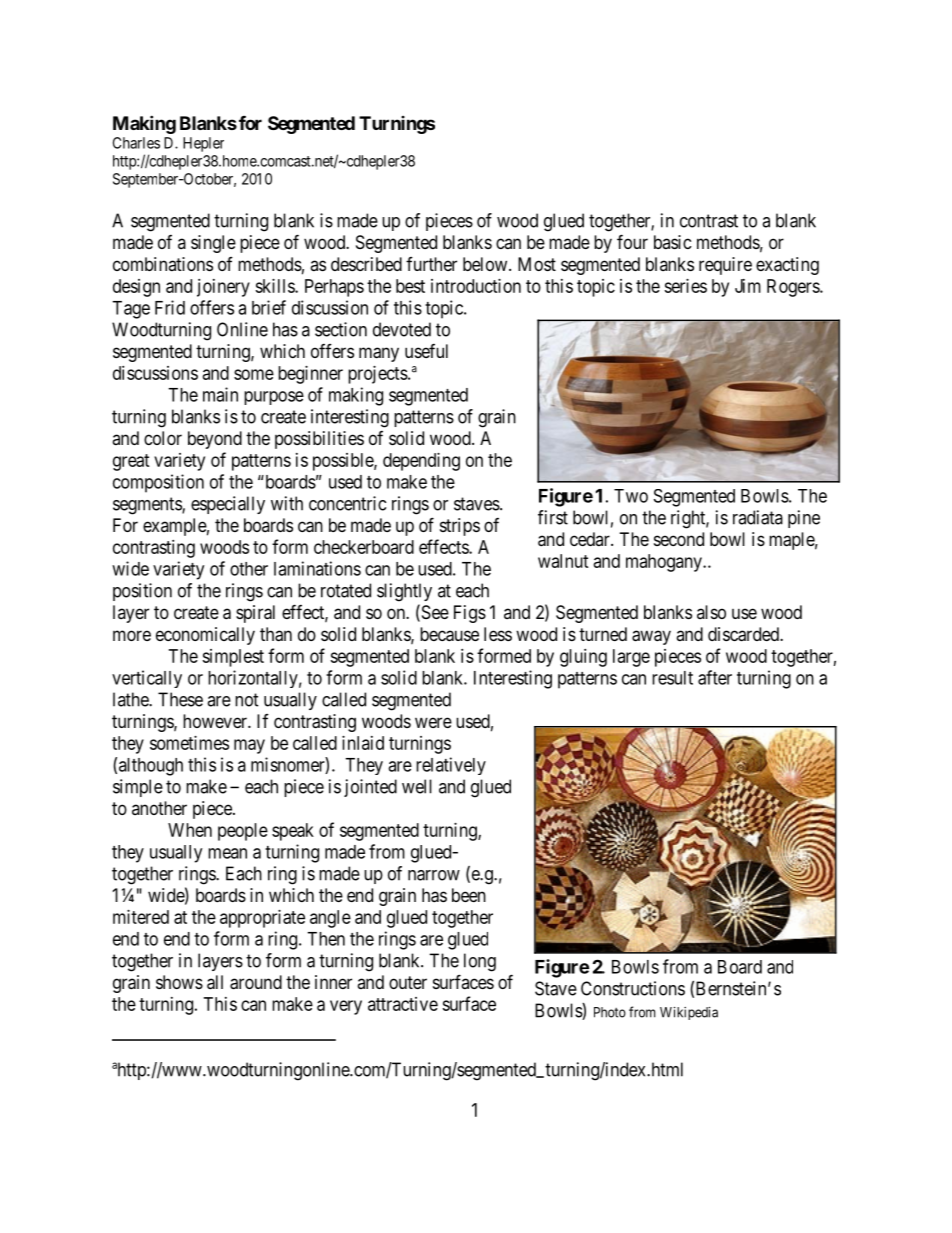 The image size is (952, 1233). I want to click on basic, so click(673, 242).
